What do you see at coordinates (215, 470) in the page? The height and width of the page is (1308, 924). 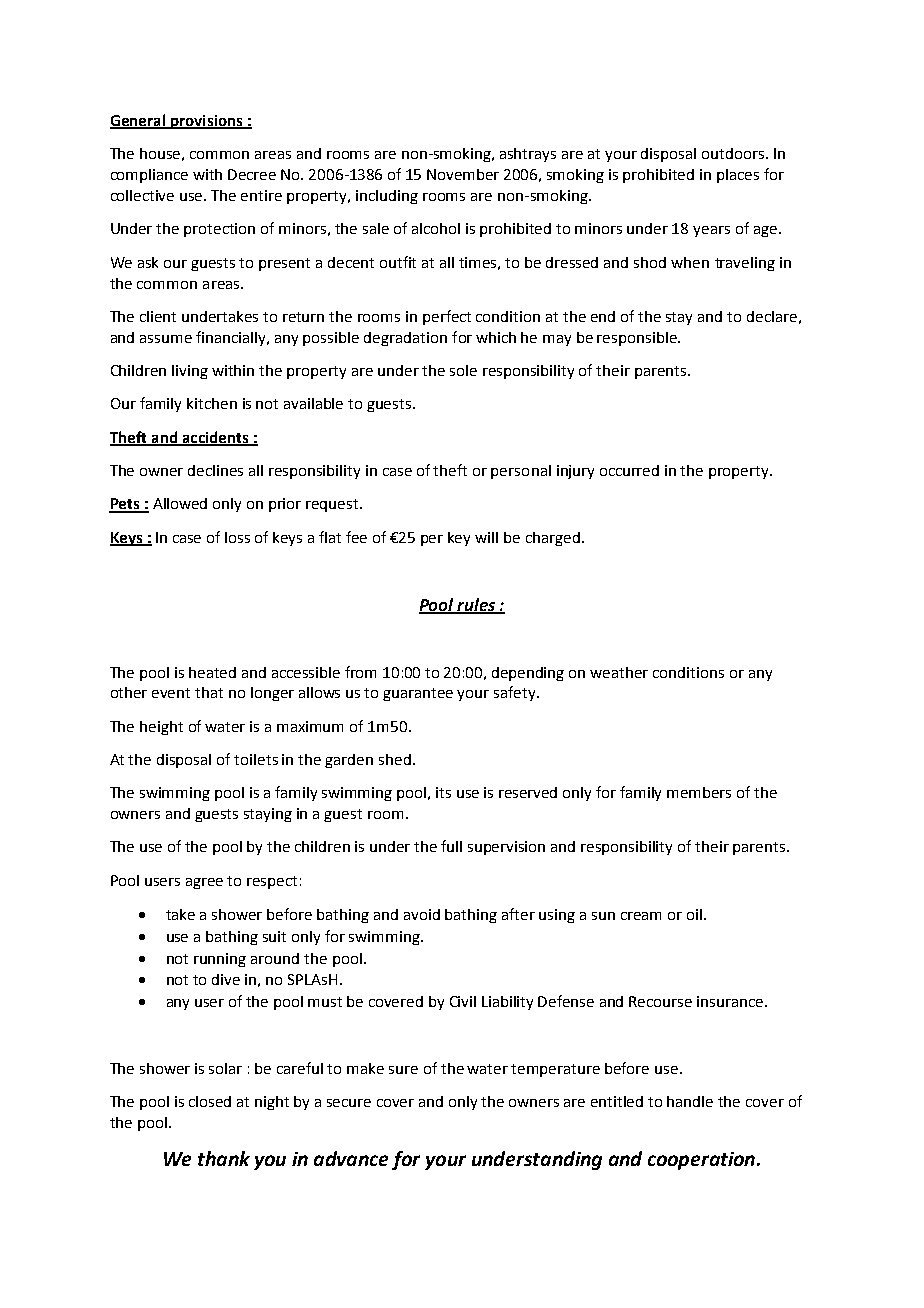 I see `declines` at bounding box center [215, 470].
